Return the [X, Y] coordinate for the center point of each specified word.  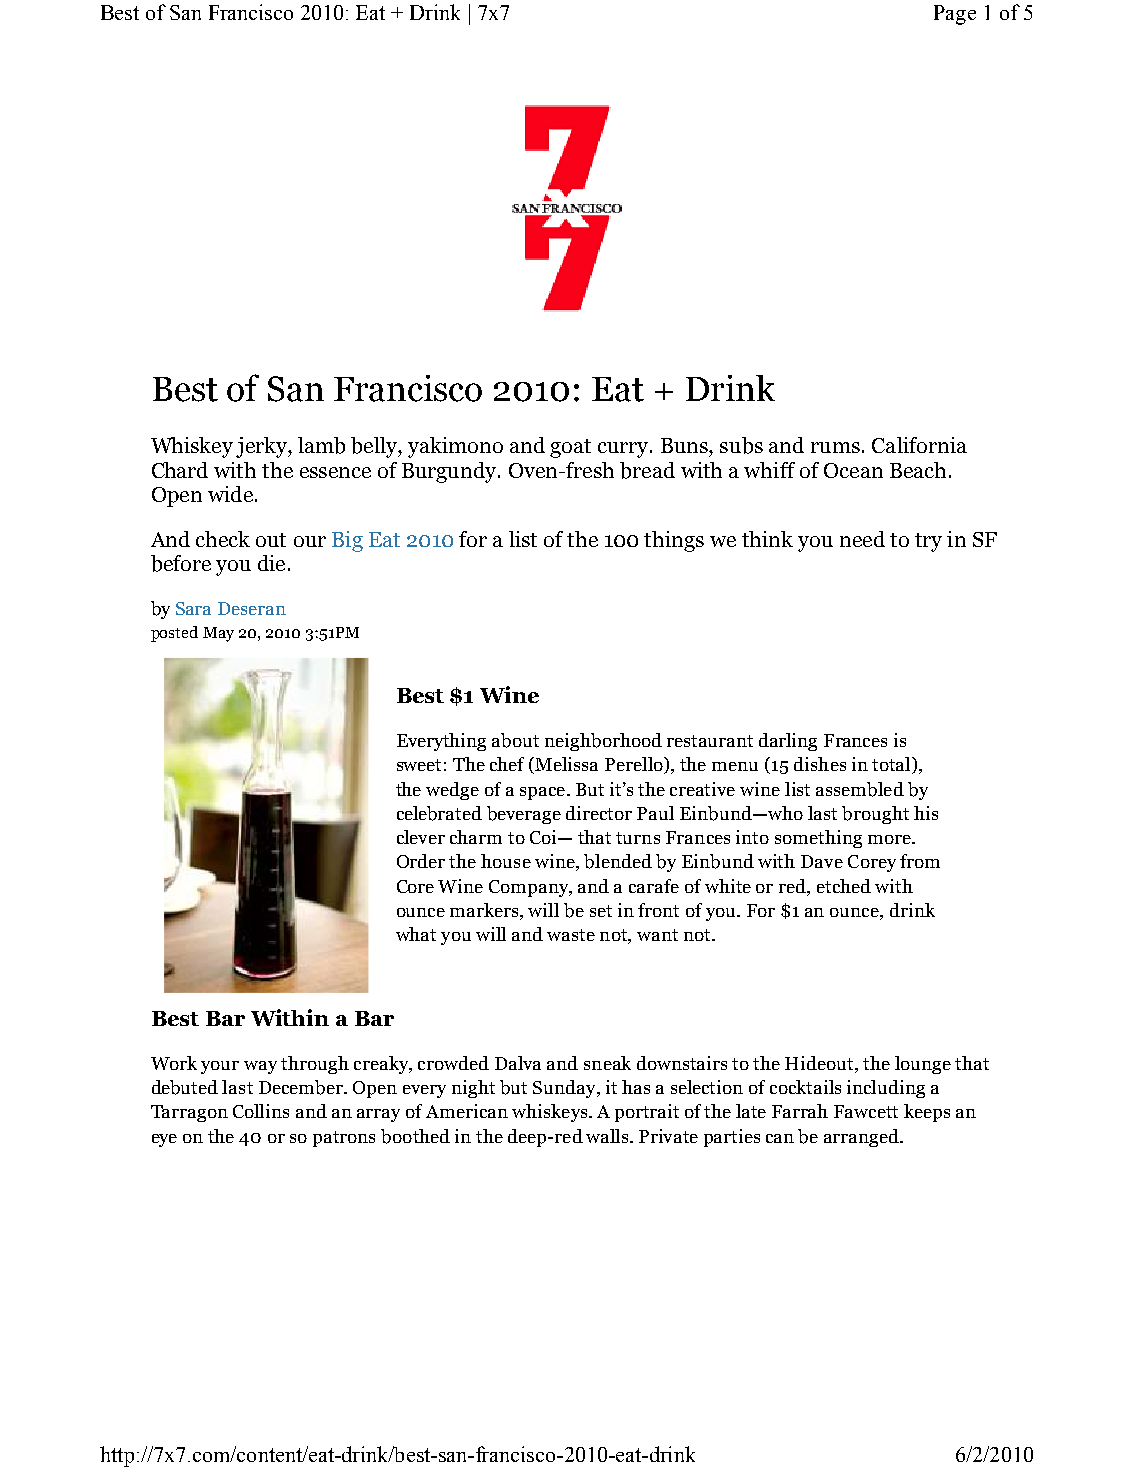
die [271, 563]
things [674, 541]
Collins [261, 1111]
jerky [262, 447]
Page [955, 15]
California [919, 445]
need [862, 539]
